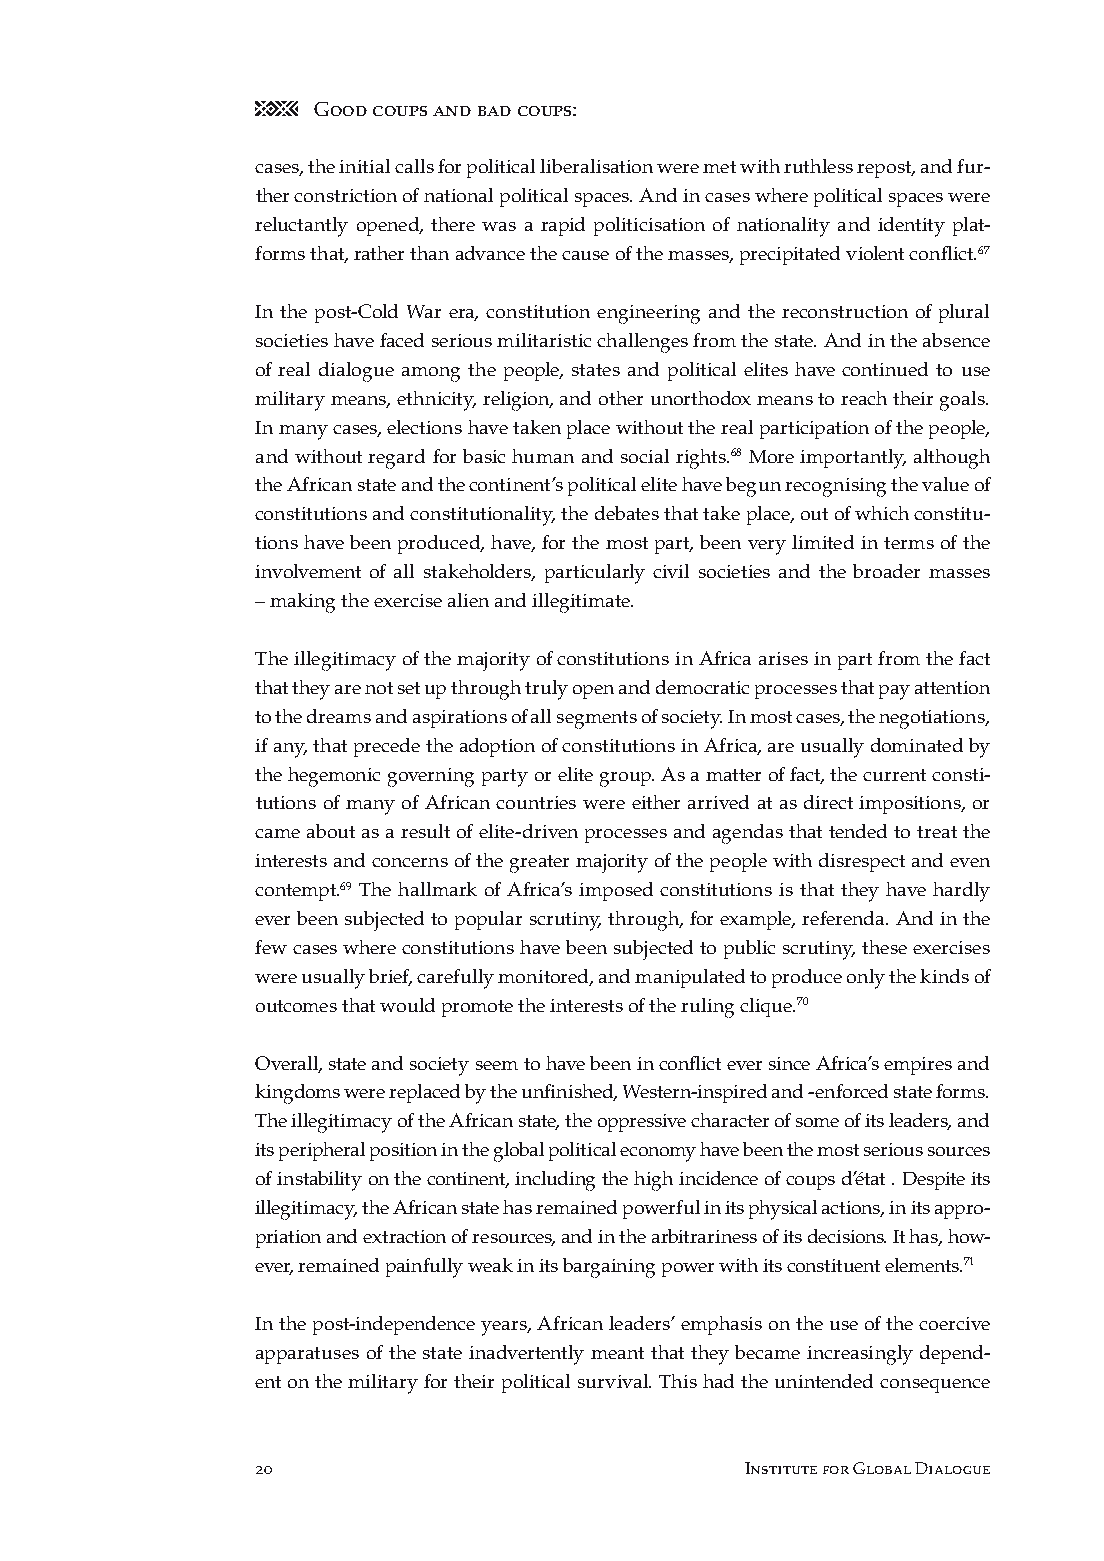 This document has height=1561, width=1104. What do you see at coordinates (582, 603) in the document?
I see `illegitimate` at bounding box center [582, 603].
